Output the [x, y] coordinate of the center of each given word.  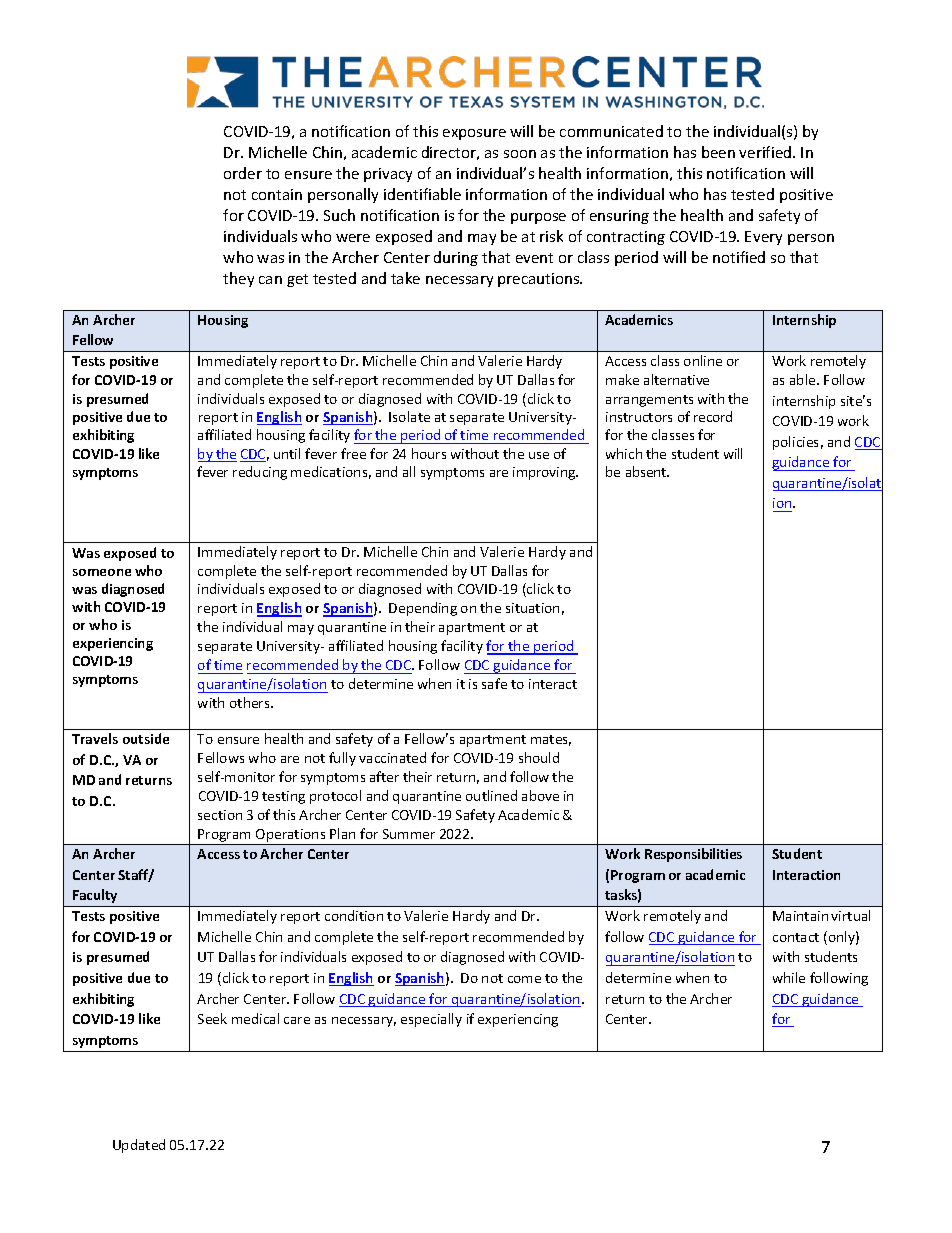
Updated [139, 1146]
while [789, 977]
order [243, 173]
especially [431, 1020]
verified [766, 152]
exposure [474, 134]
